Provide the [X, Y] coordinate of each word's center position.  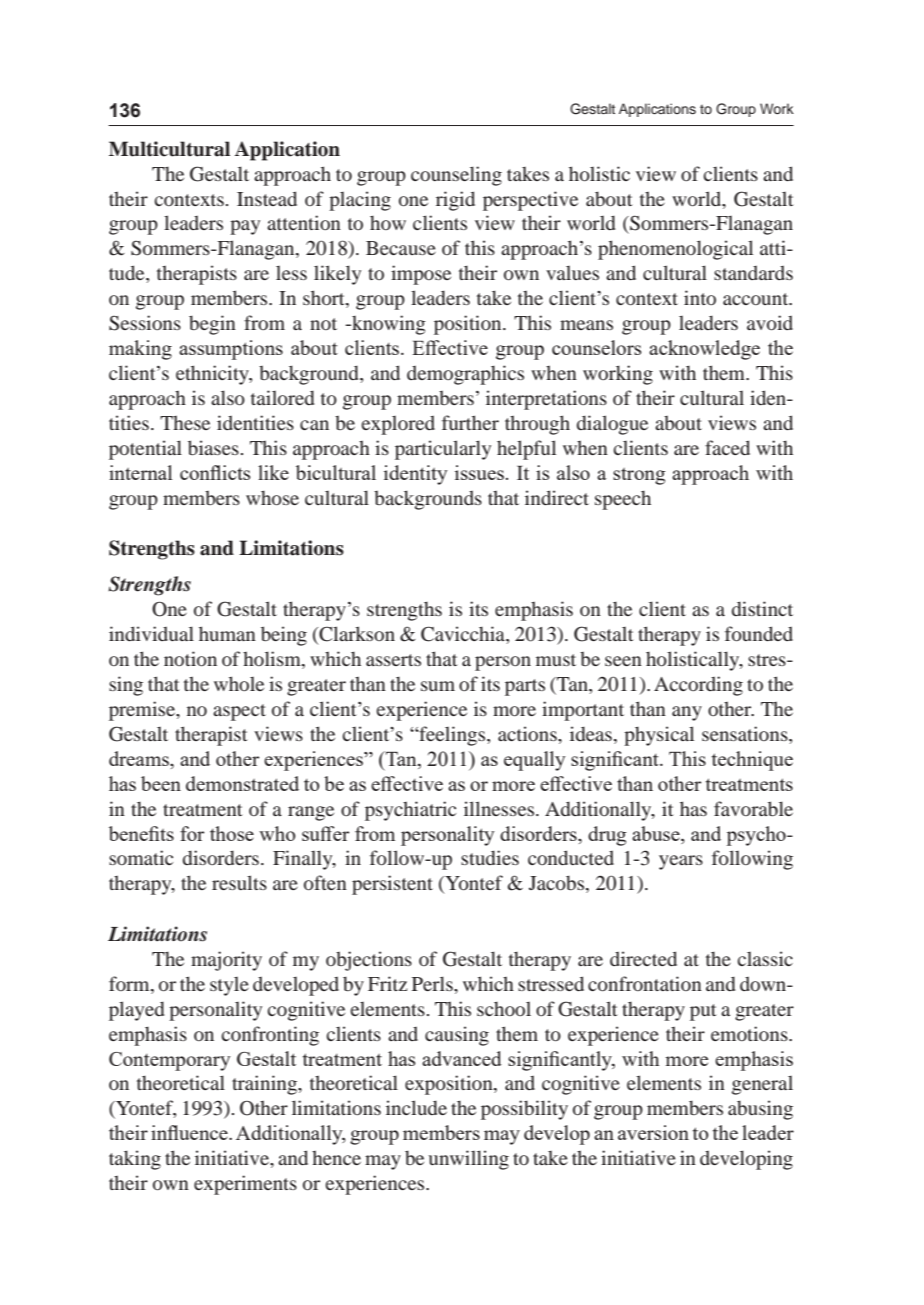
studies [490, 857]
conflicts [215, 472]
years [681, 862]
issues [479, 472]
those [232, 833]
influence [190, 1132]
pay [245, 227]
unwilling [468, 1160]
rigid [455, 201]
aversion [653, 1132]
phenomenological [675, 250]
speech [623, 500]
